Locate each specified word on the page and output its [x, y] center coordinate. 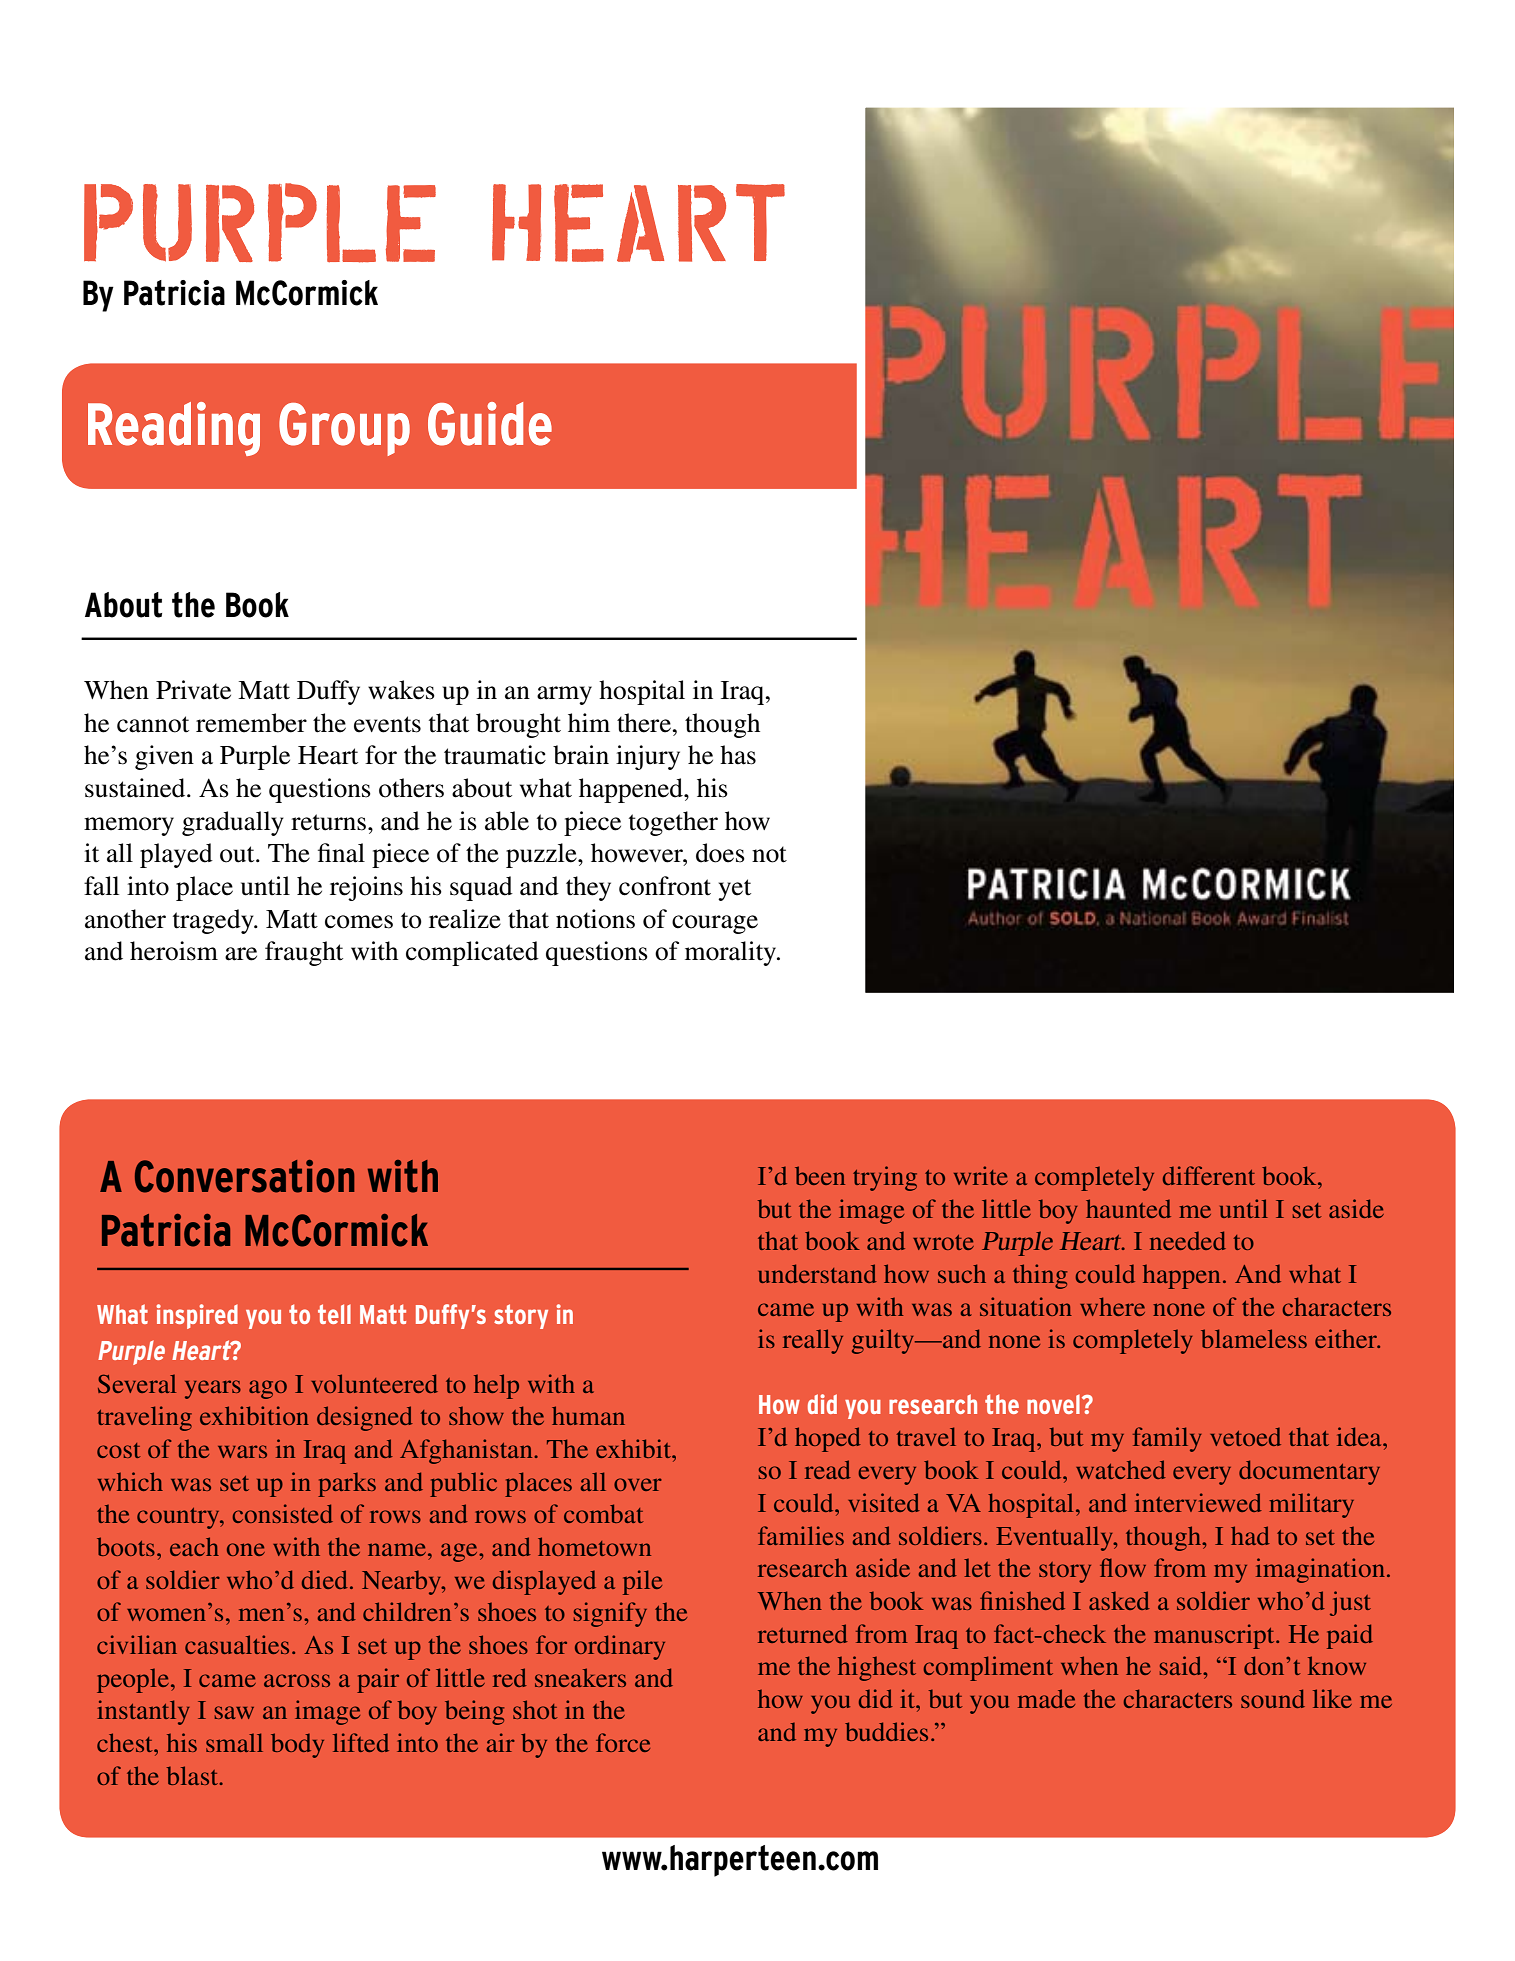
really [813, 1341]
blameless [1254, 1338]
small [234, 1742]
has [738, 755]
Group [344, 429]
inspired [197, 1316]
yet [734, 890]
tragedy [214, 921]
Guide [490, 424]
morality [732, 953]
